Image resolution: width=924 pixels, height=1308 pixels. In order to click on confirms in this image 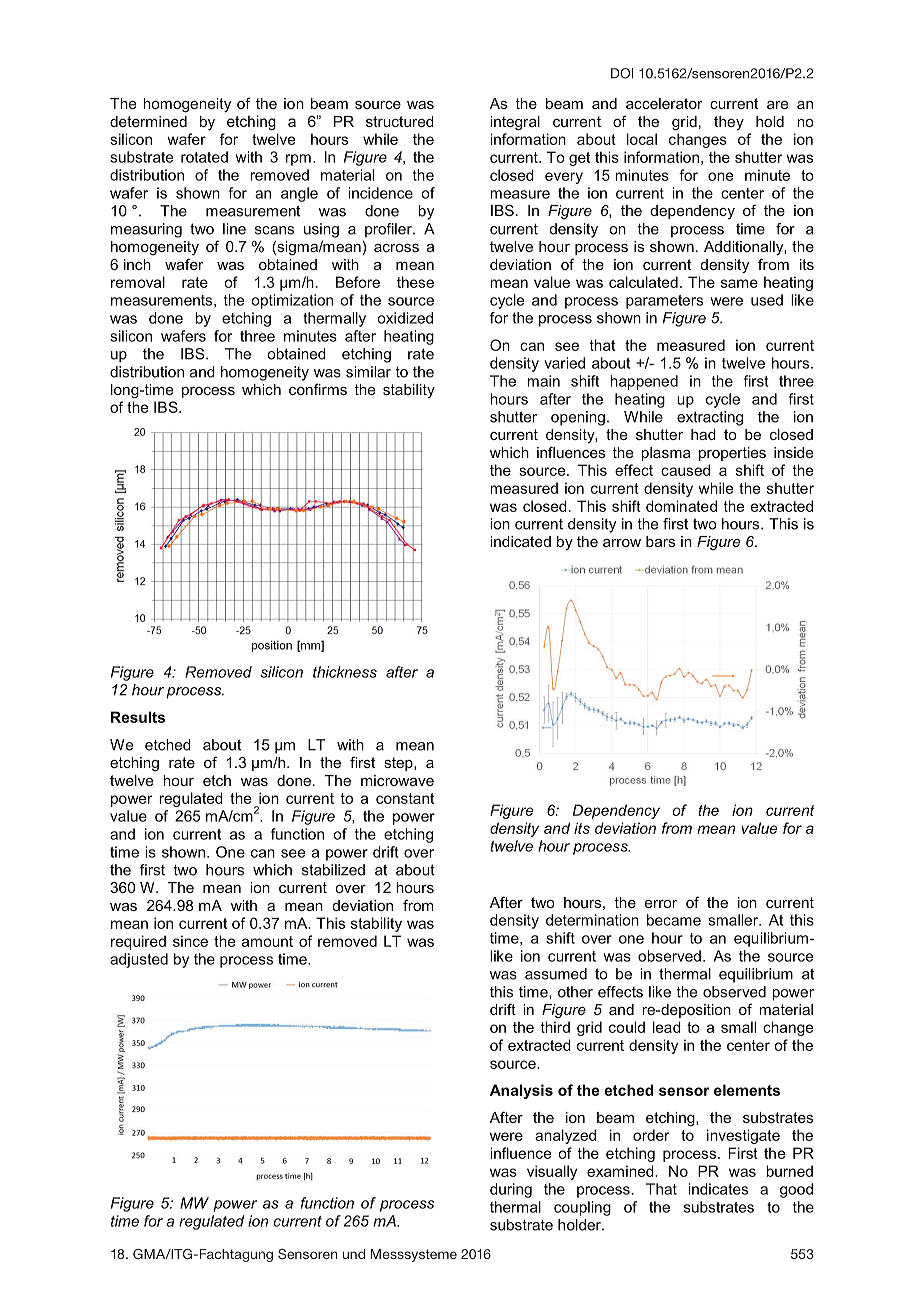, I will do `click(318, 389)`.
